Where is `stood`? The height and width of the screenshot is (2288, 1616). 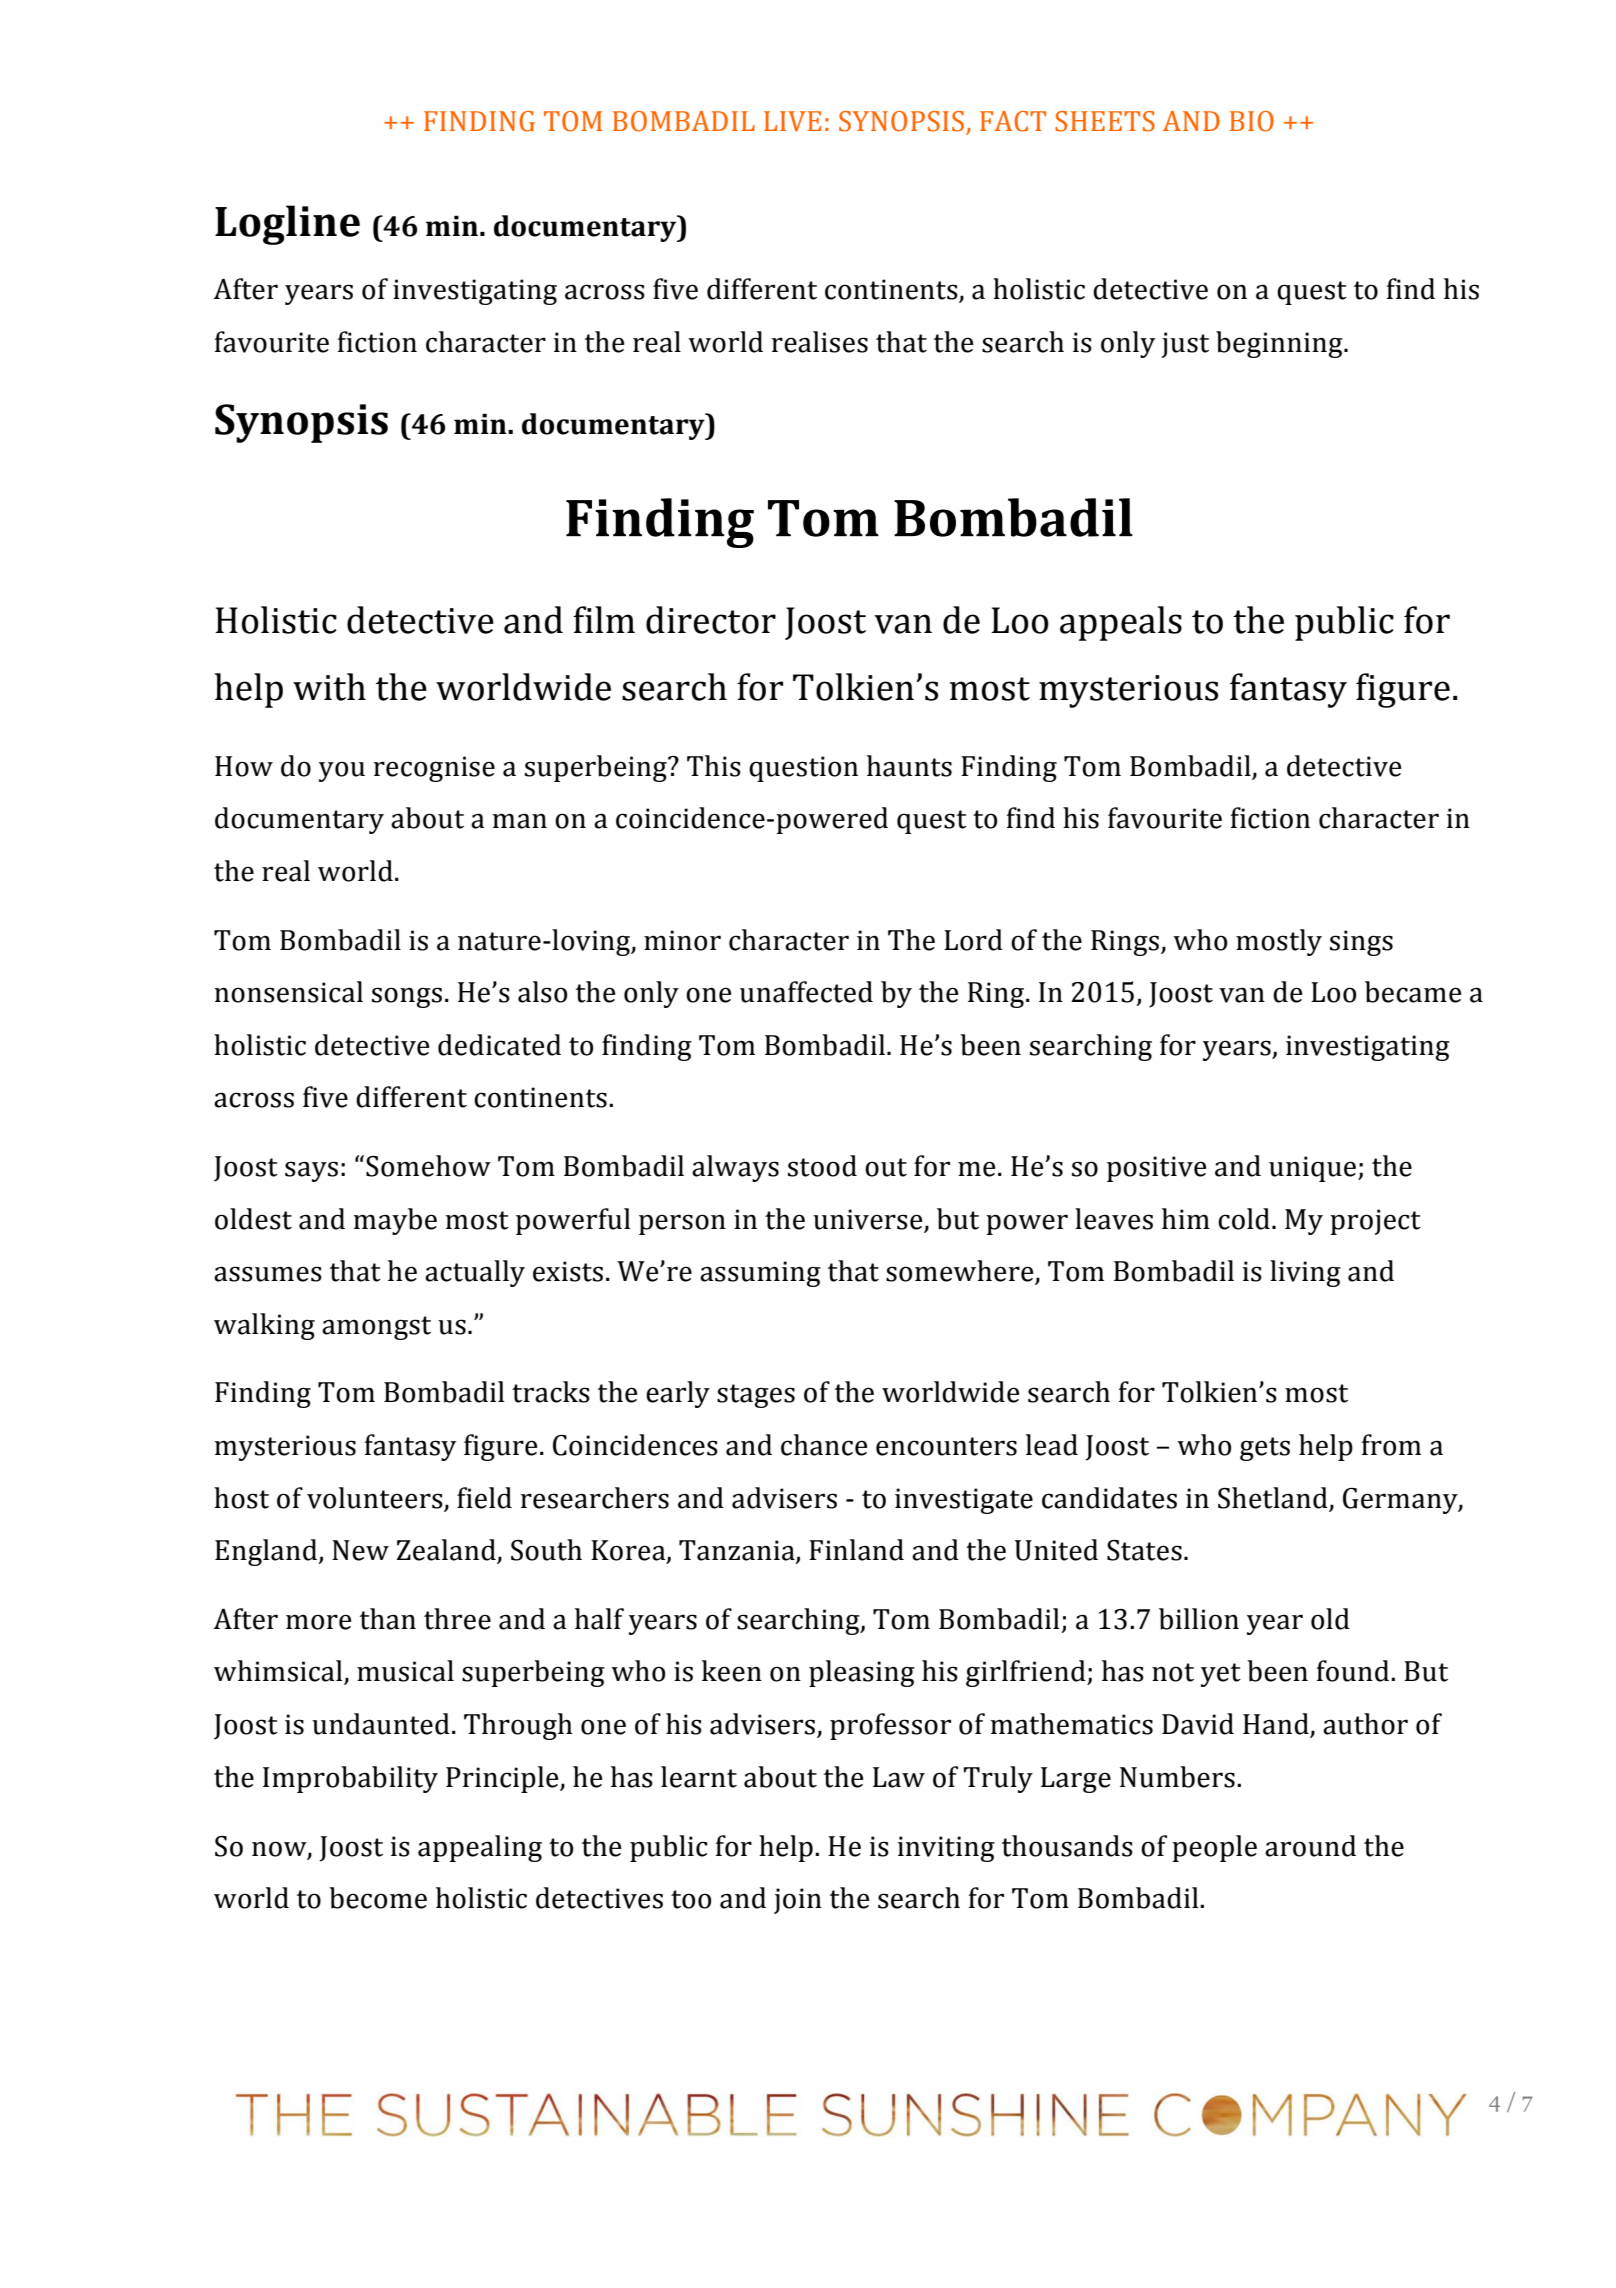 stood is located at coordinates (822, 1166).
